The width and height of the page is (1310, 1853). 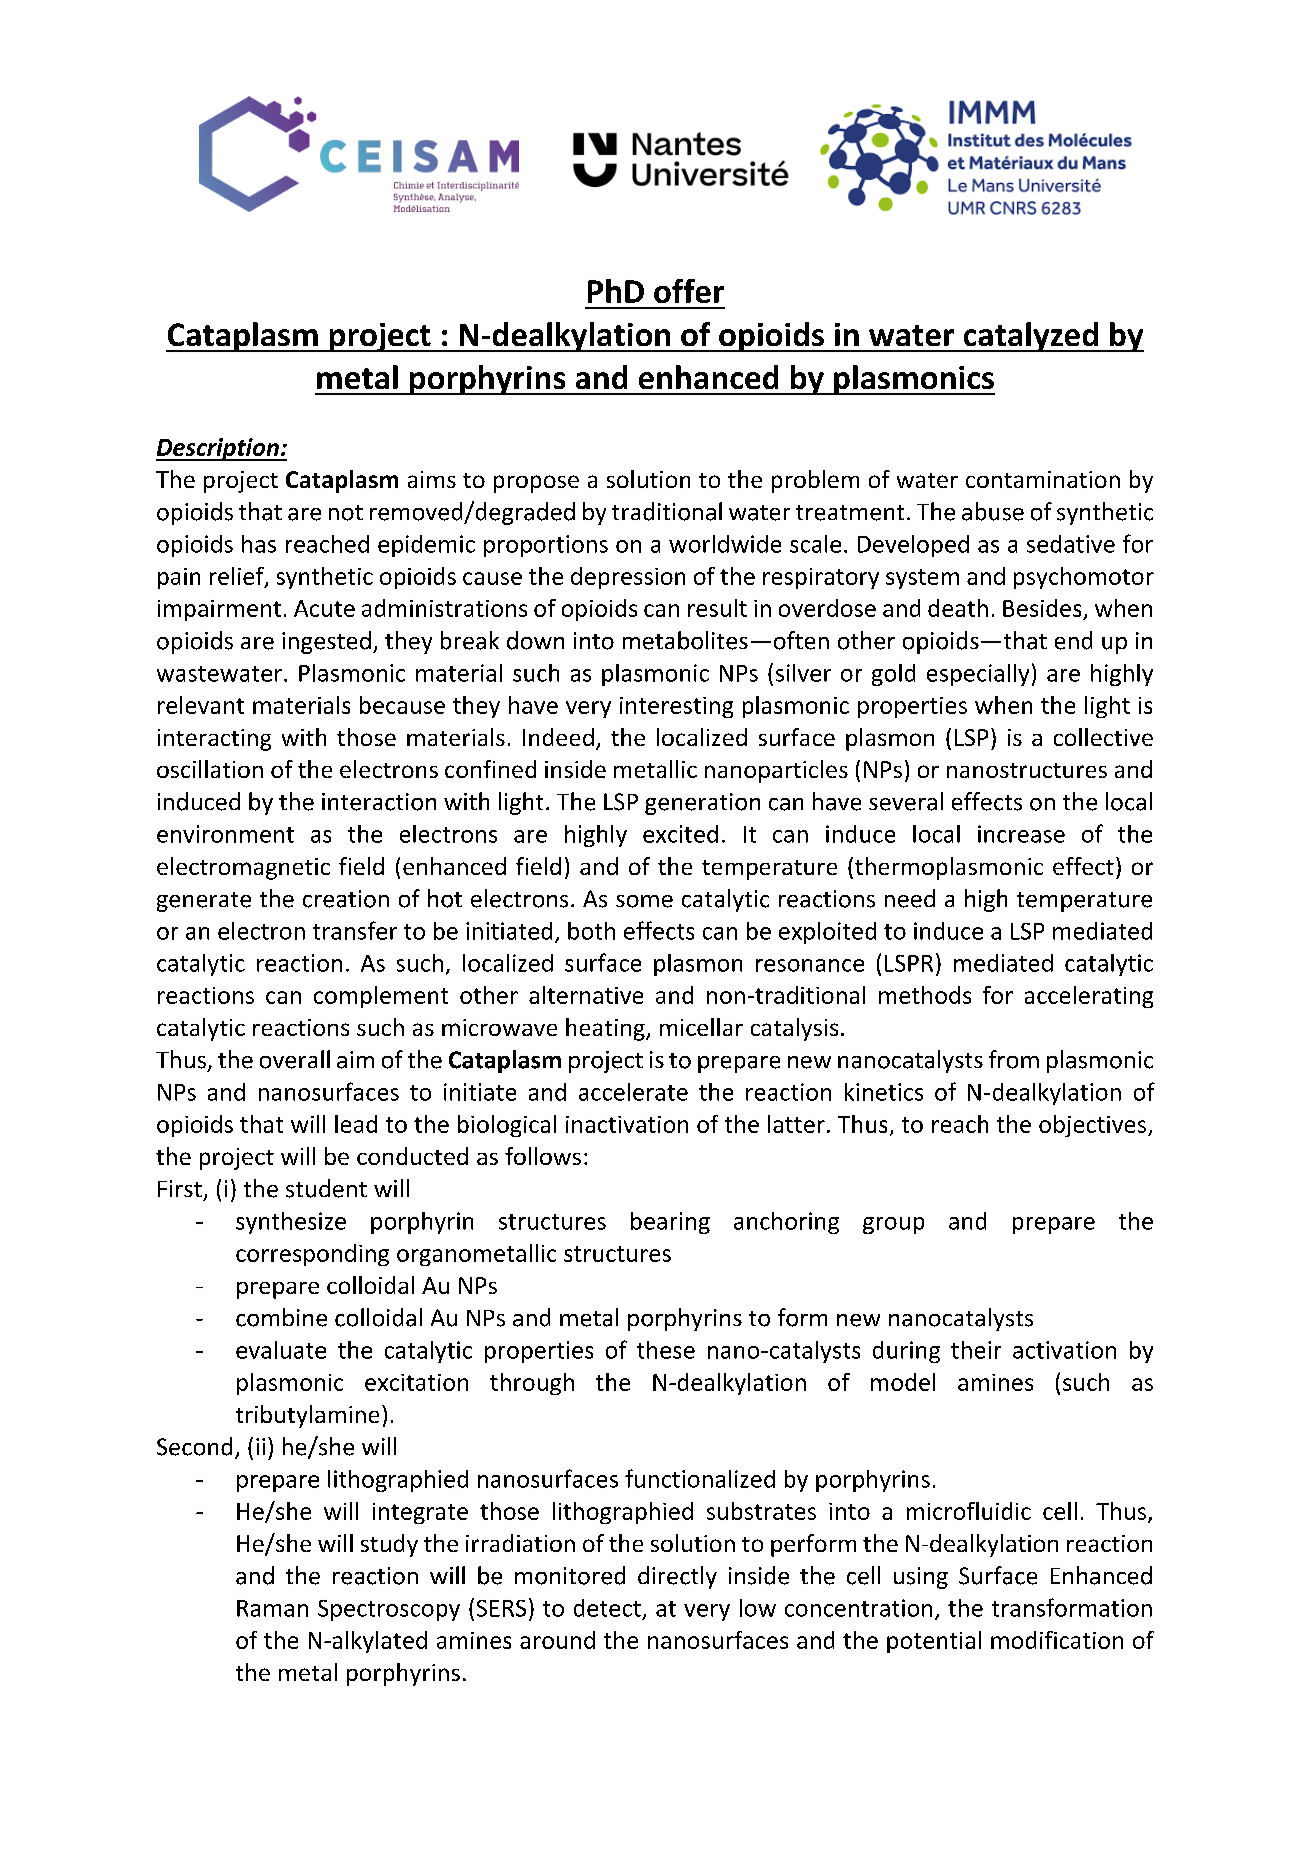 What do you see at coordinates (1030, 337) in the page?
I see `catalyzed` at bounding box center [1030, 337].
